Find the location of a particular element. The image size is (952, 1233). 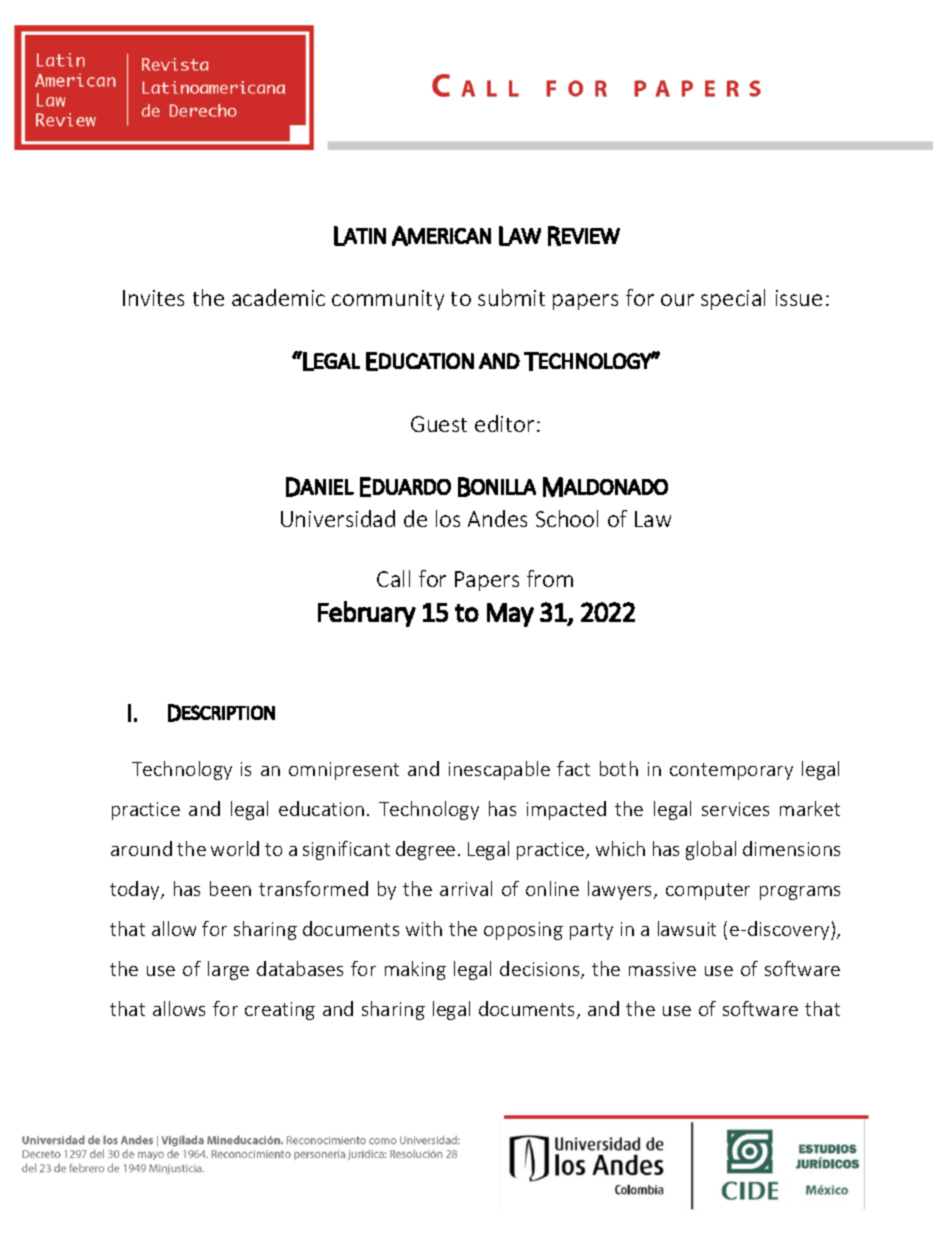

omnipresent is located at coordinates (344, 771).
